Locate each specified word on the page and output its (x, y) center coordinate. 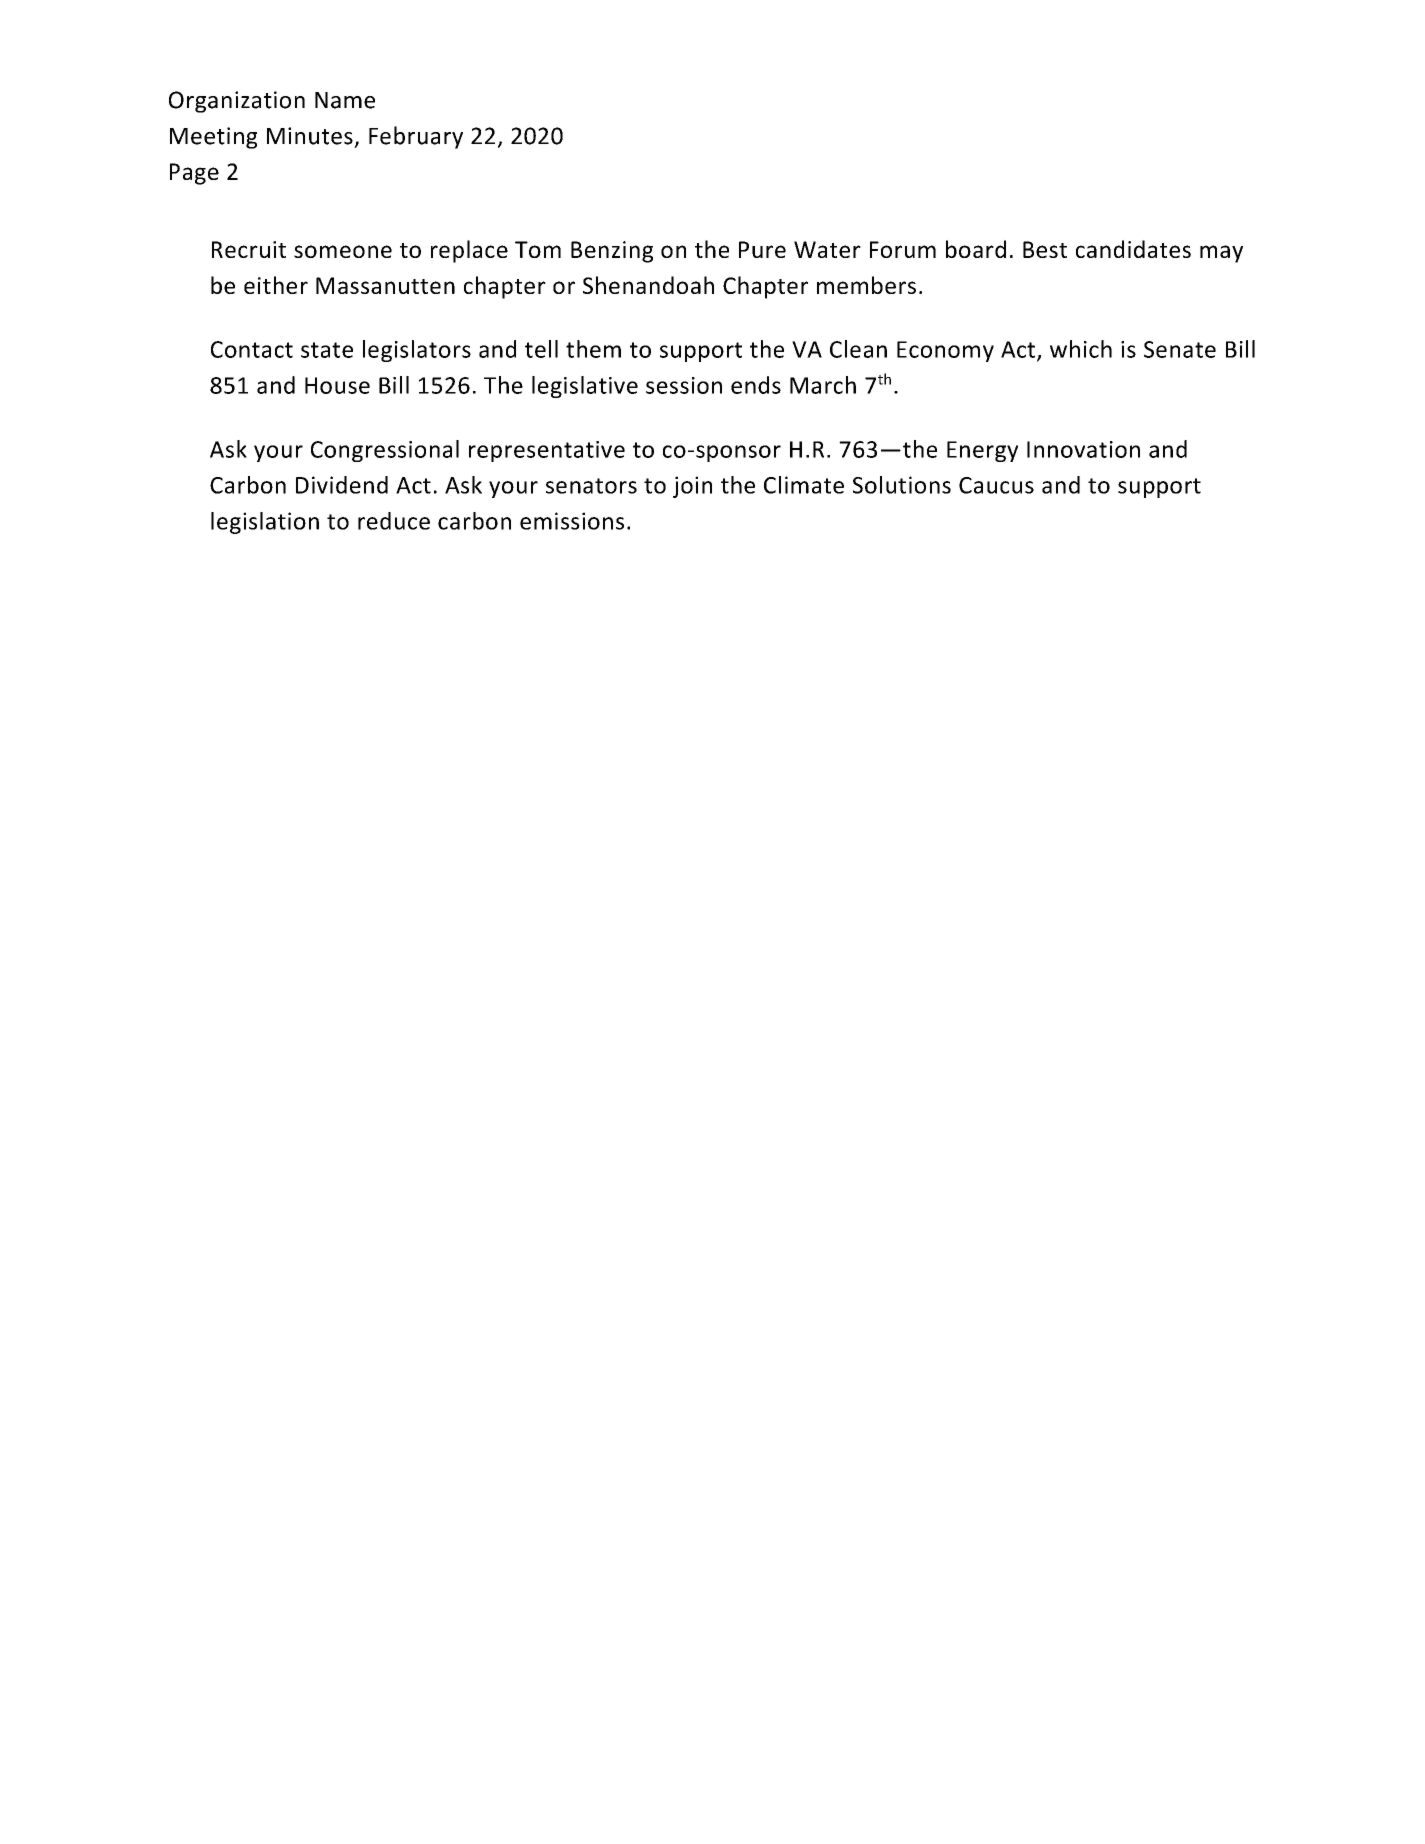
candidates (1133, 249)
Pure (762, 249)
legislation (265, 523)
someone (343, 251)
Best (1045, 249)
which (1081, 349)
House (337, 385)
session (684, 385)
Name (345, 100)
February (416, 137)
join (692, 487)
